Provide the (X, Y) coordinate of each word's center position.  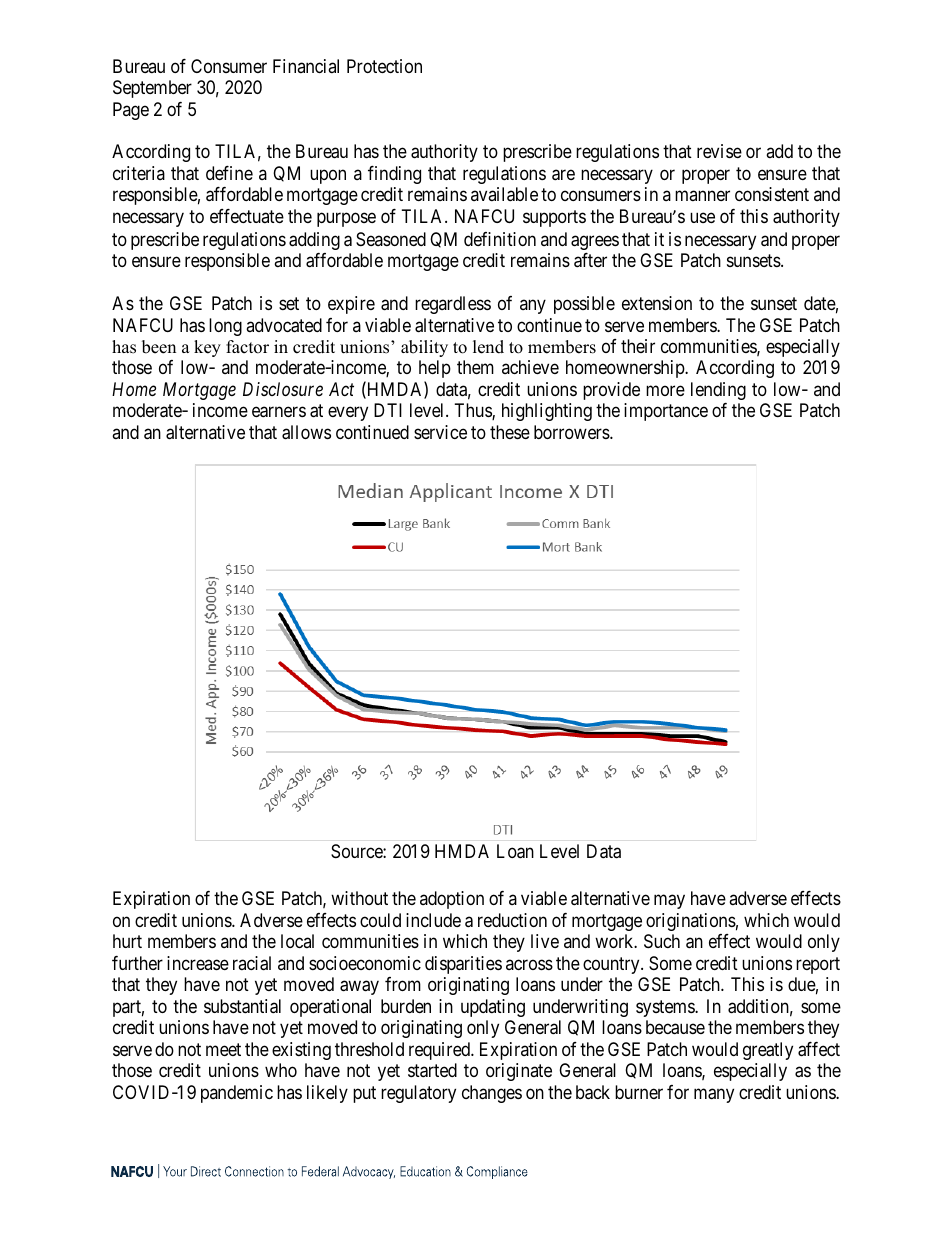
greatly (768, 1051)
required (440, 1051)
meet (223, 1049)
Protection (384, 66)
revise (719, 151)
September (152, 89)
